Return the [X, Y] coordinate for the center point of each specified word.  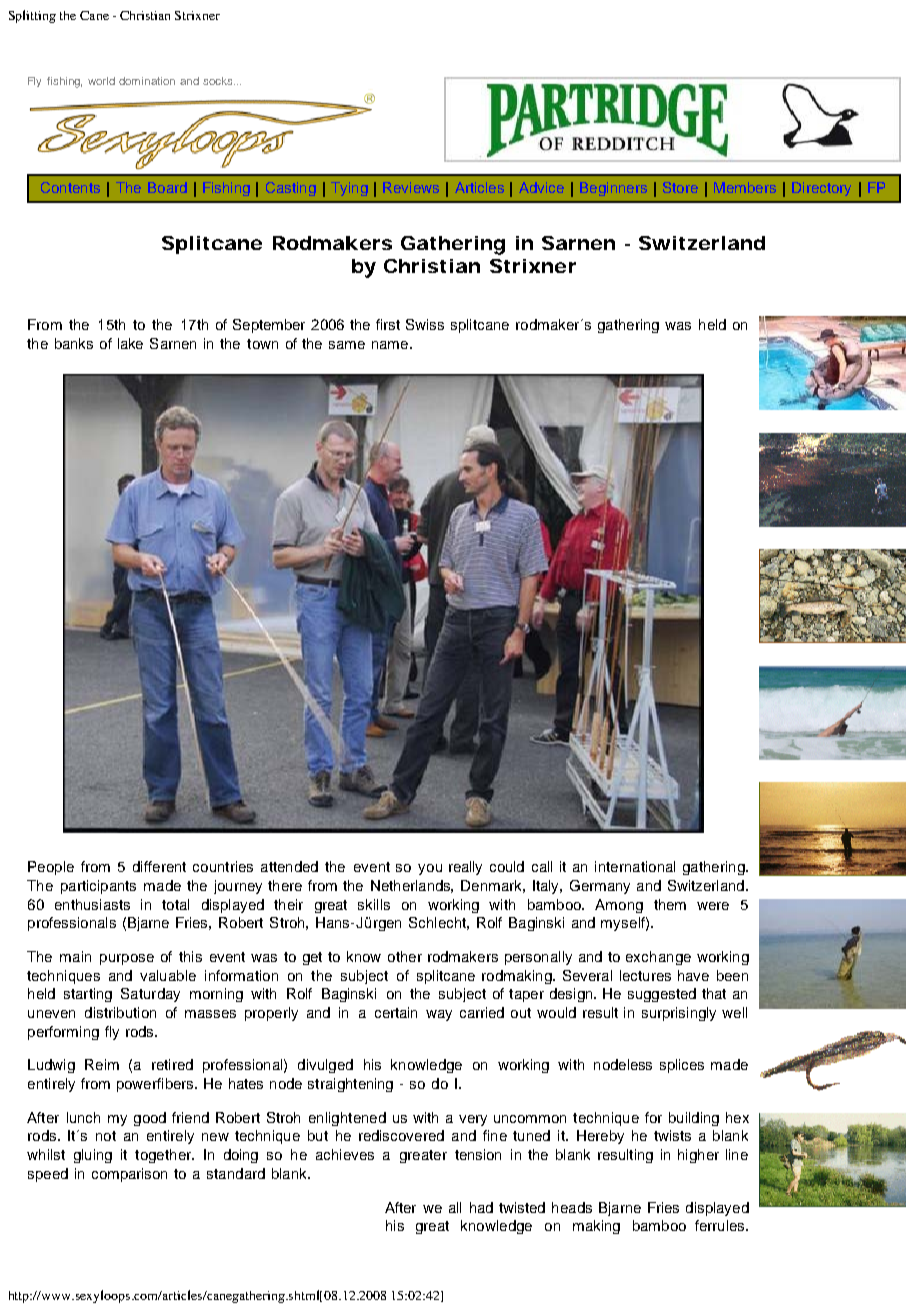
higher [698, 1156]
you [430, 869]
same [347, 345]
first [388, 324]
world [101, 81]
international [635, 866]
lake [130, 343]
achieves [345, 1154]
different [159, 866]
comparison [129, 1175]
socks [219, 81]
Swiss [425, 324]
